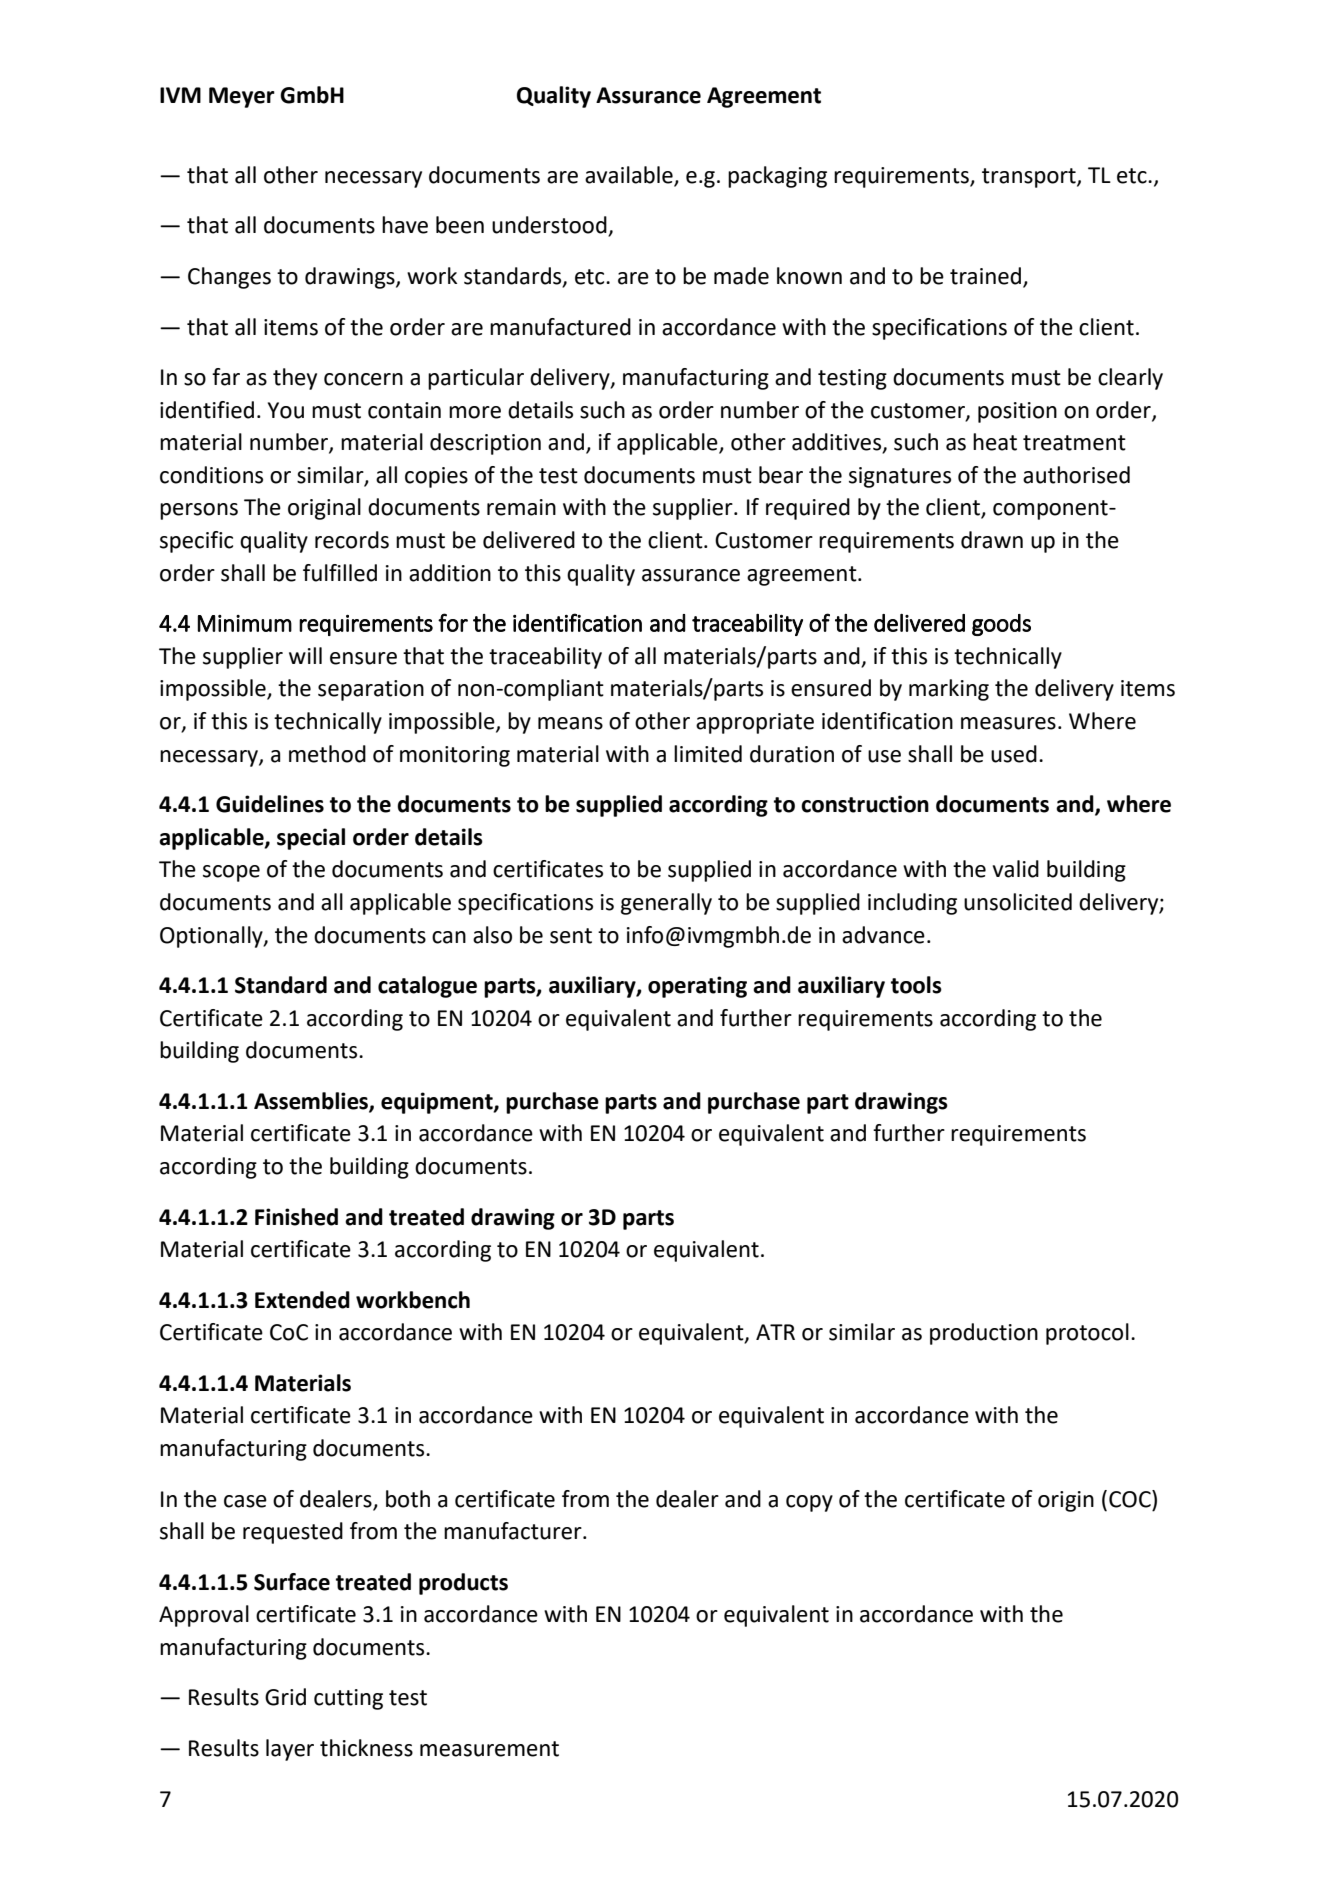 This document has width=1338, height=1893. I want to click on available, so click(629, 175).
